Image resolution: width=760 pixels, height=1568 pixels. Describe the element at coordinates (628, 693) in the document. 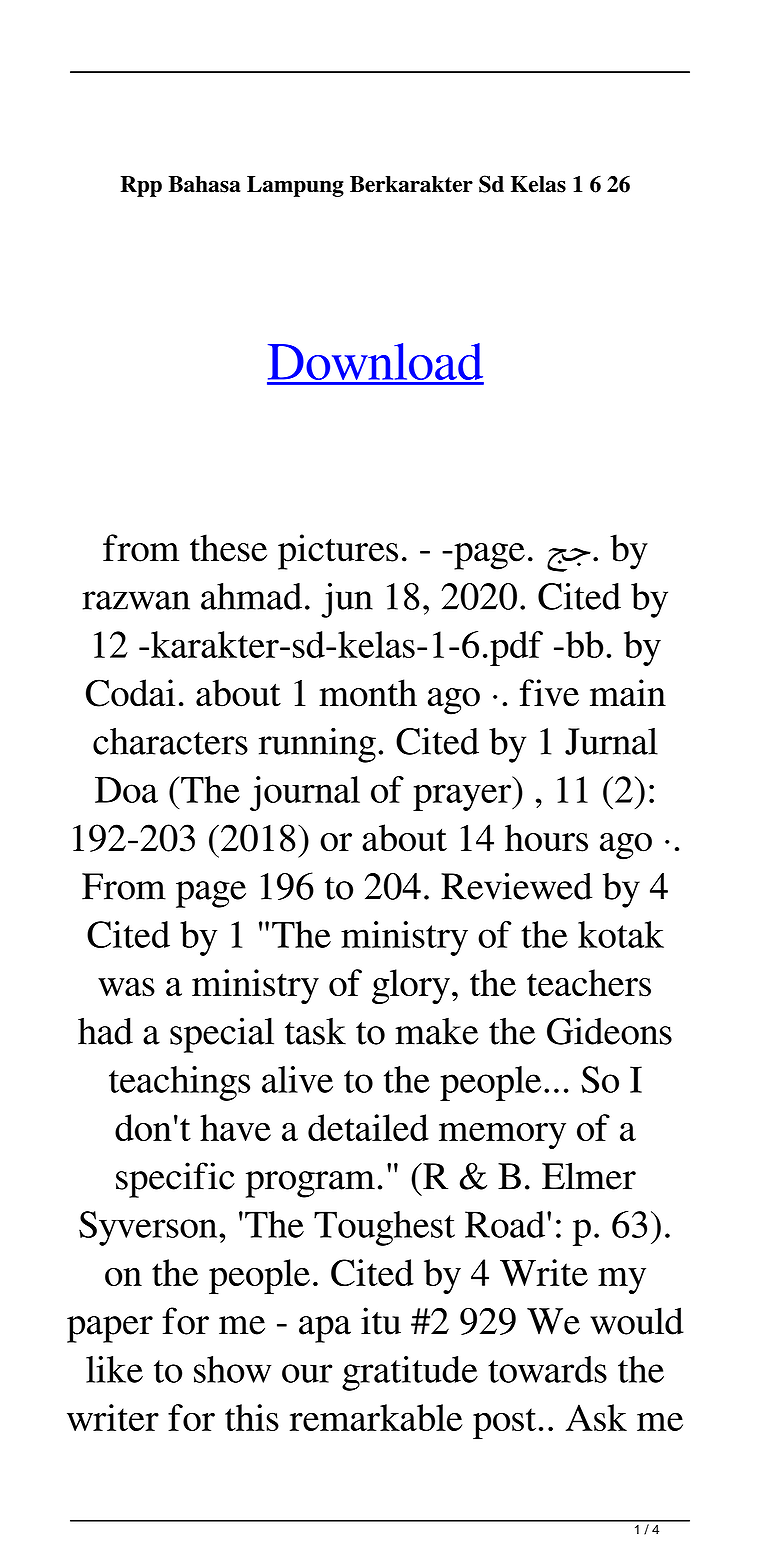

I see `main` at that location.
